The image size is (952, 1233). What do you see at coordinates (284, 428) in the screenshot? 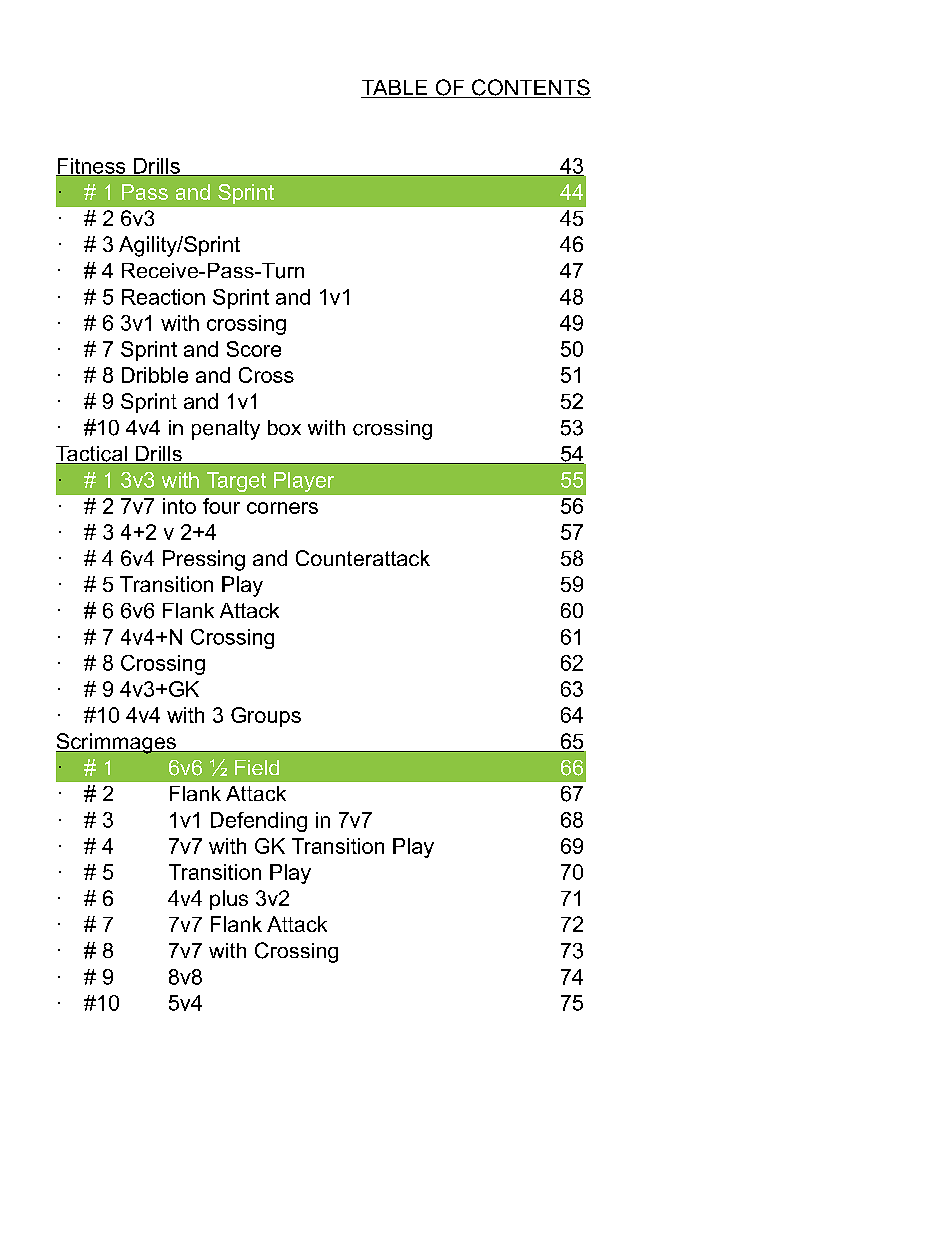
I see `box` at bounding box center [284, 428].
